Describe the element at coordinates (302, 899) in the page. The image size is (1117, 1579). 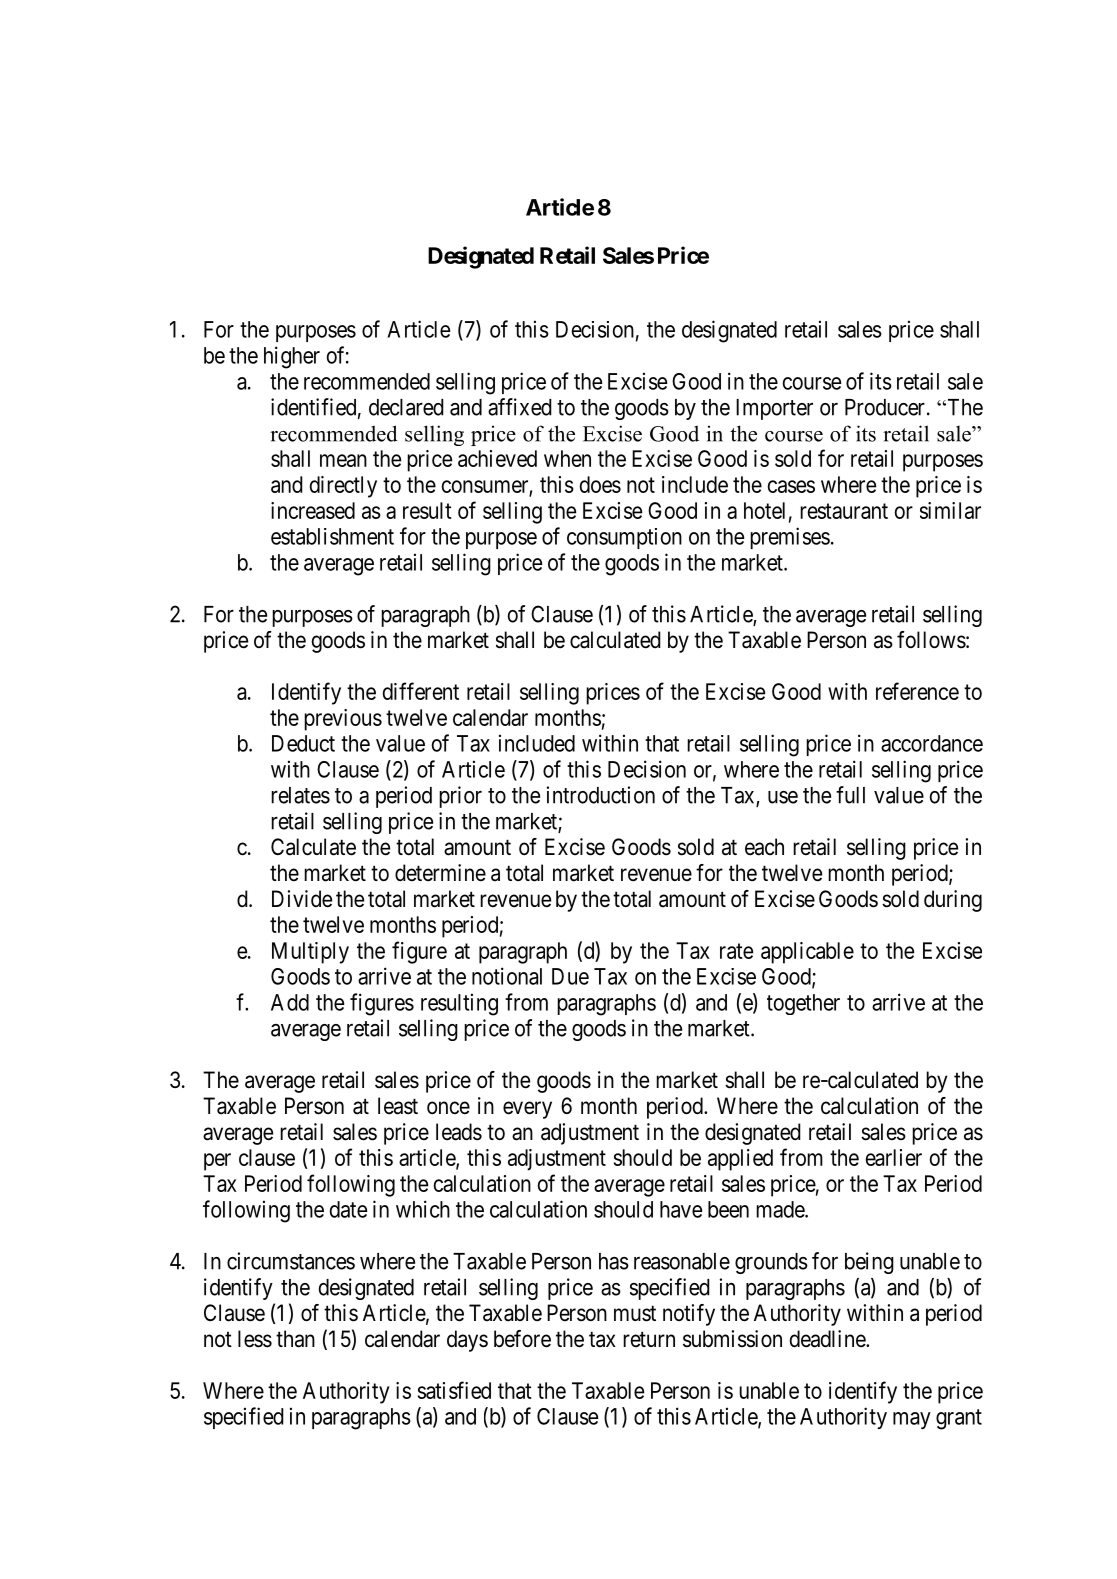
I see `Divide` at that location.
